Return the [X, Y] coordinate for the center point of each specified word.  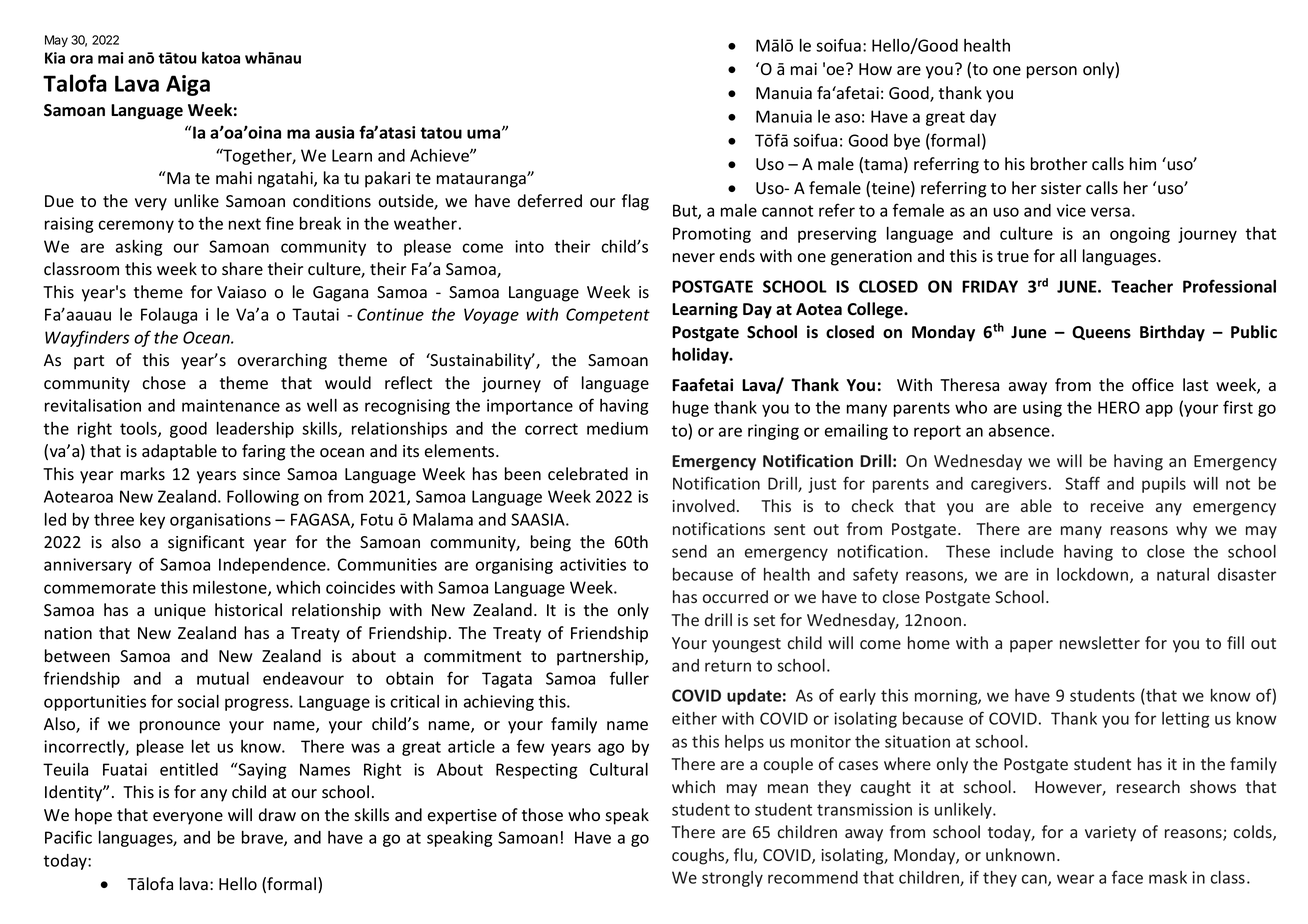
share [242, 269]
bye [907, 142]
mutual [223, 678]
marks [143, 474]
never [694, 258]
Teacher [1142, 286]
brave [263, 838]
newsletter [1100, 642]
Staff [1082, 483]
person [1052, 72]
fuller [629, 678]
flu [744, 856]
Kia [55, 58]
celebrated [588, 474]
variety [1110, 834]
